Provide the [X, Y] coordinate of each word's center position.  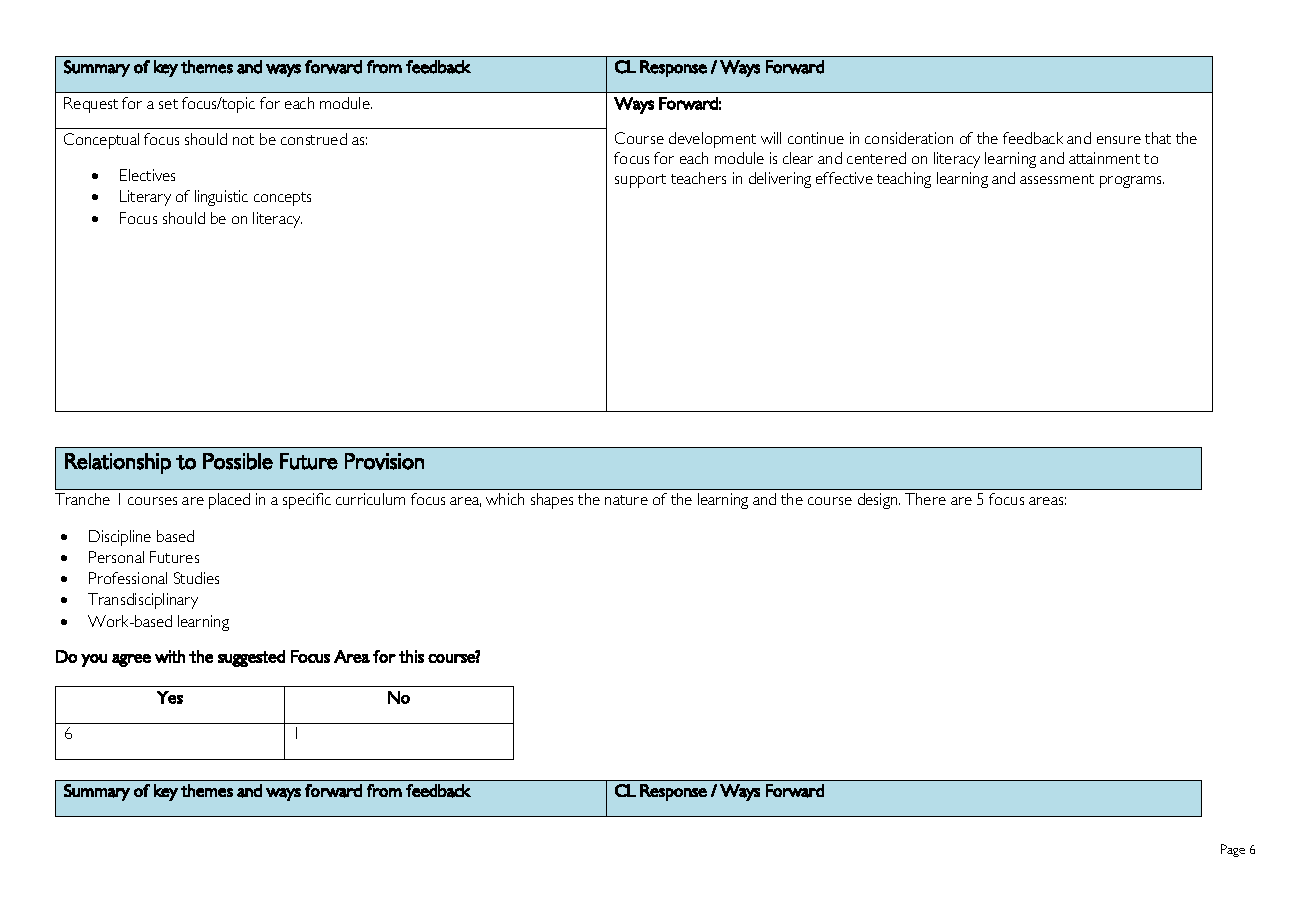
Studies [196, 578]
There [925, 499]
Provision [384, 461]
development [712, 140]
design [879, 501]
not [243, 140]
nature [626, 500]
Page [1233, 850]
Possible [238, 461]
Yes [170, 697]
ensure [1119, 140]
